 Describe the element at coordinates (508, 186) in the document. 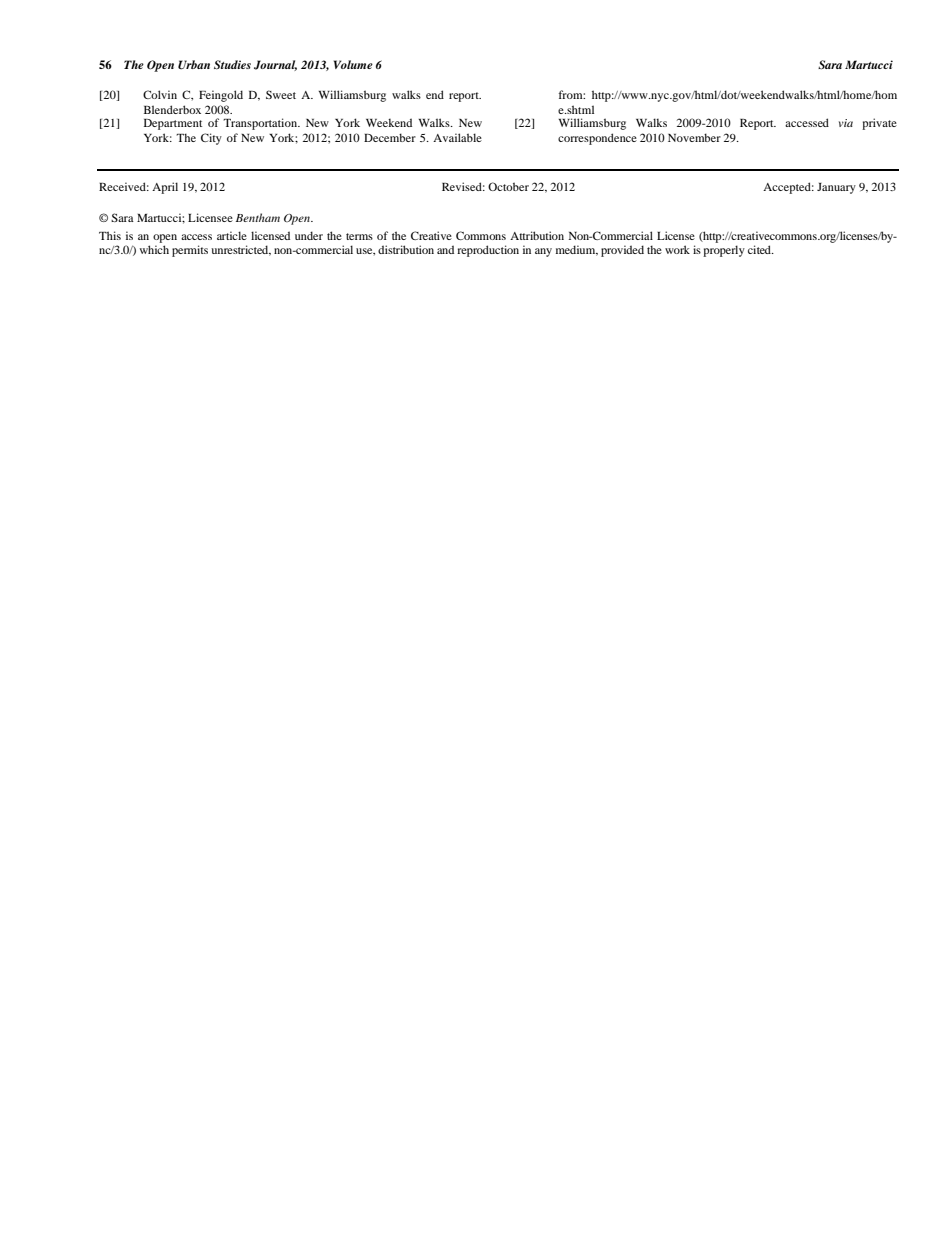

I see `October` at that location.
